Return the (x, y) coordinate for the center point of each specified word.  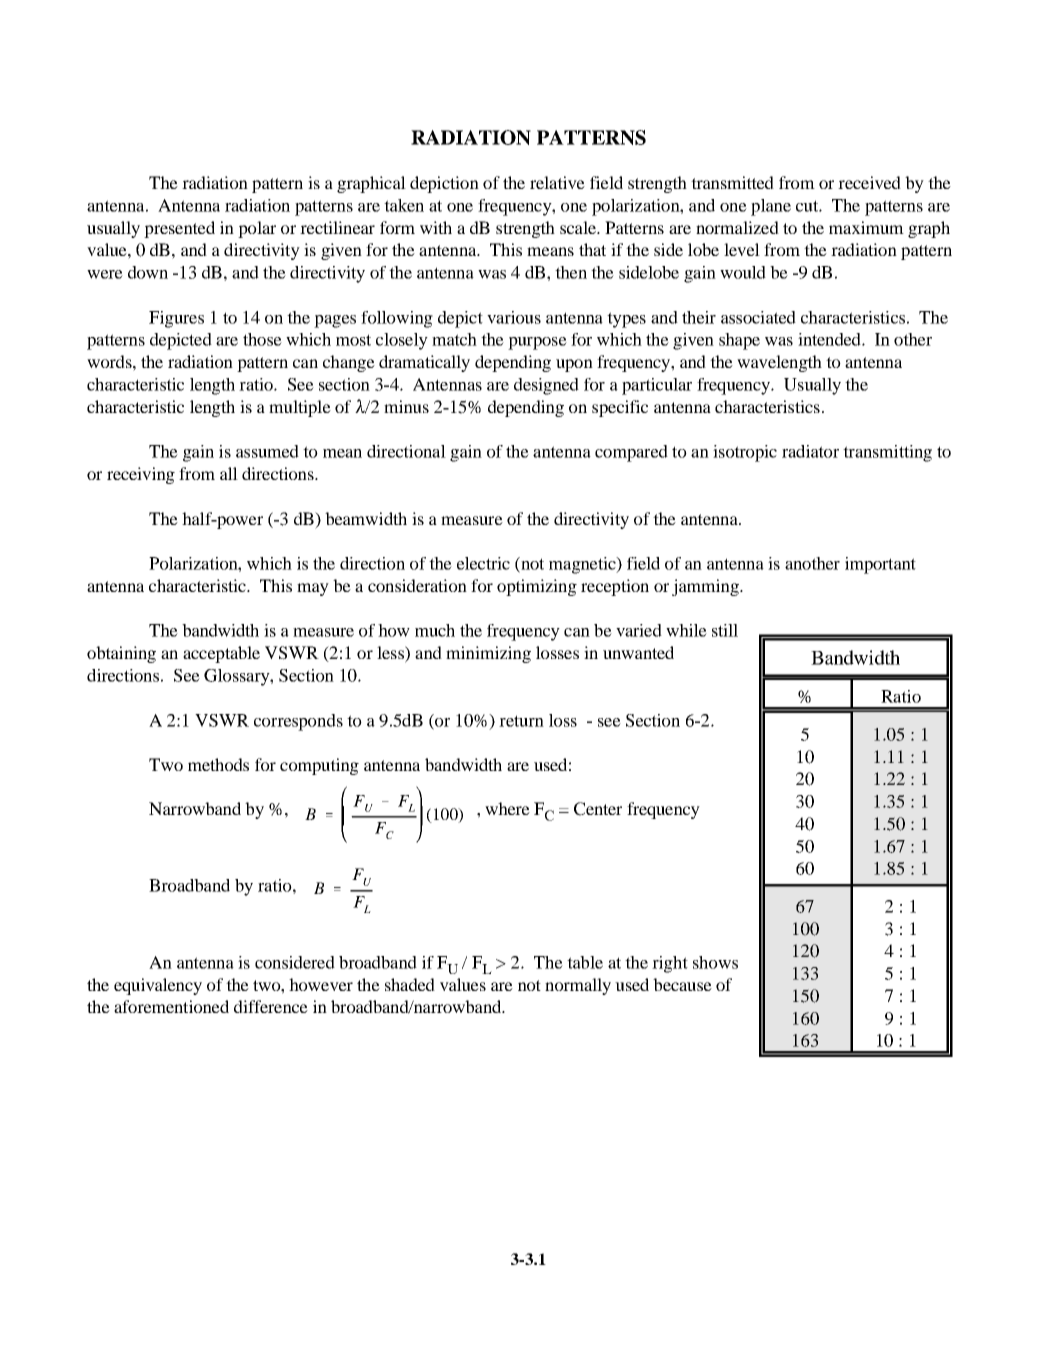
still (725, 630)
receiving (141, 475)
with (436, 227)
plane (771, 207)
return (521, 721)
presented (179, 229)
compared (631, 453)
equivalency (158, 986)
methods (218, 764)
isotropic (745, 453)
